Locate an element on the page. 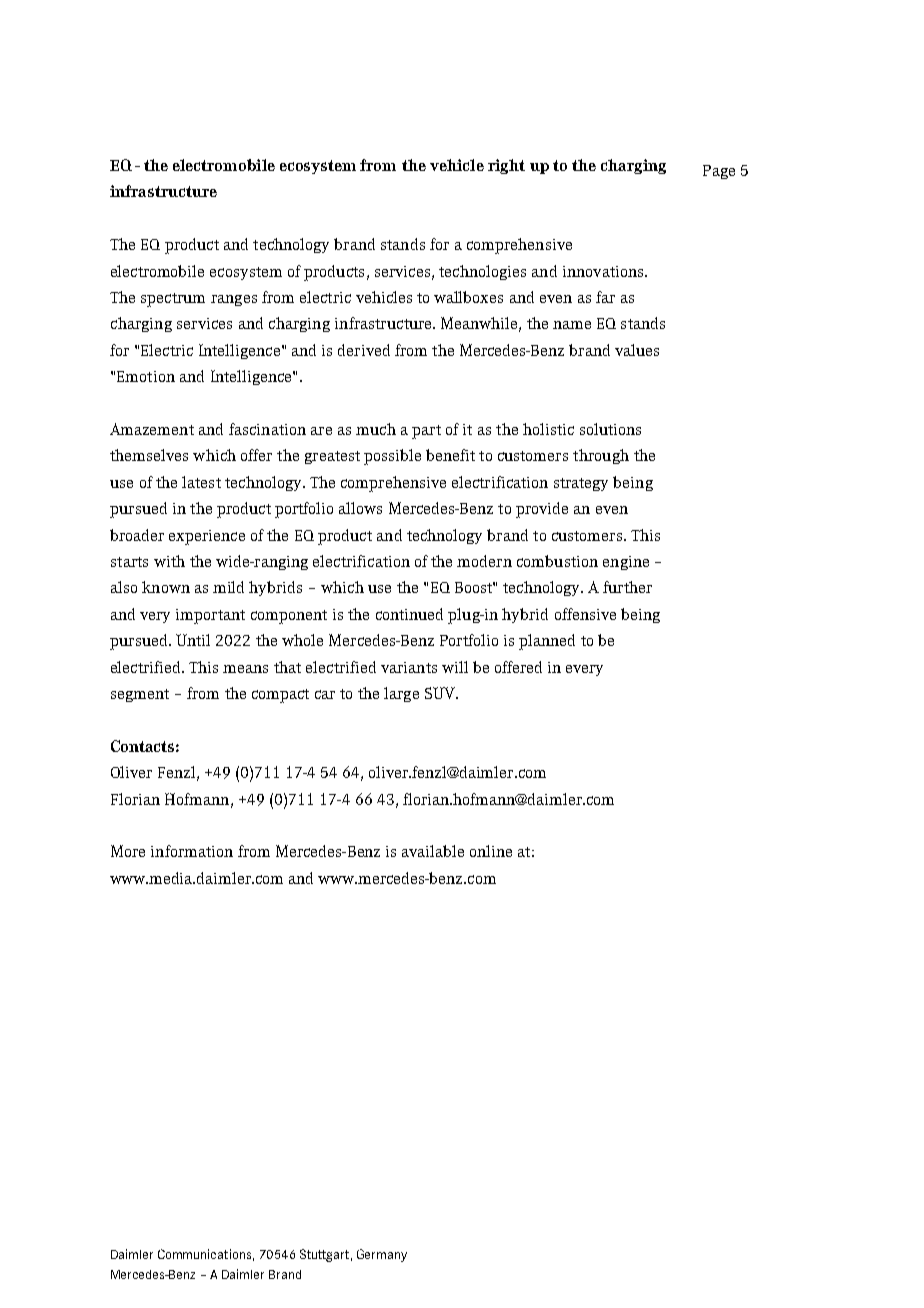 The height and width of the page is (1308, 924). More is located at coordinates (128, 851).
